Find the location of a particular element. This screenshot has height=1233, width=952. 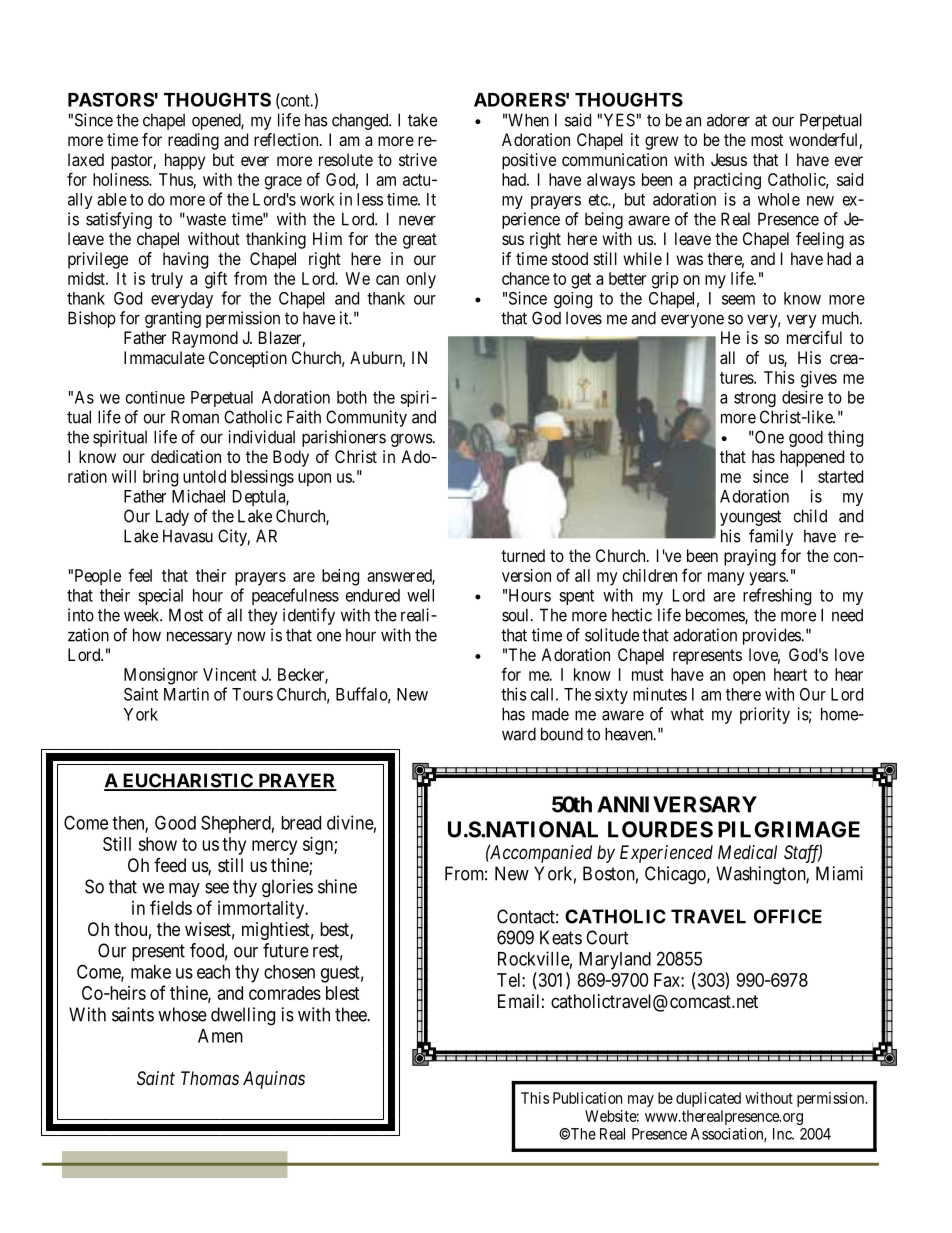

refreshing is located at coordinates (777, 596).
